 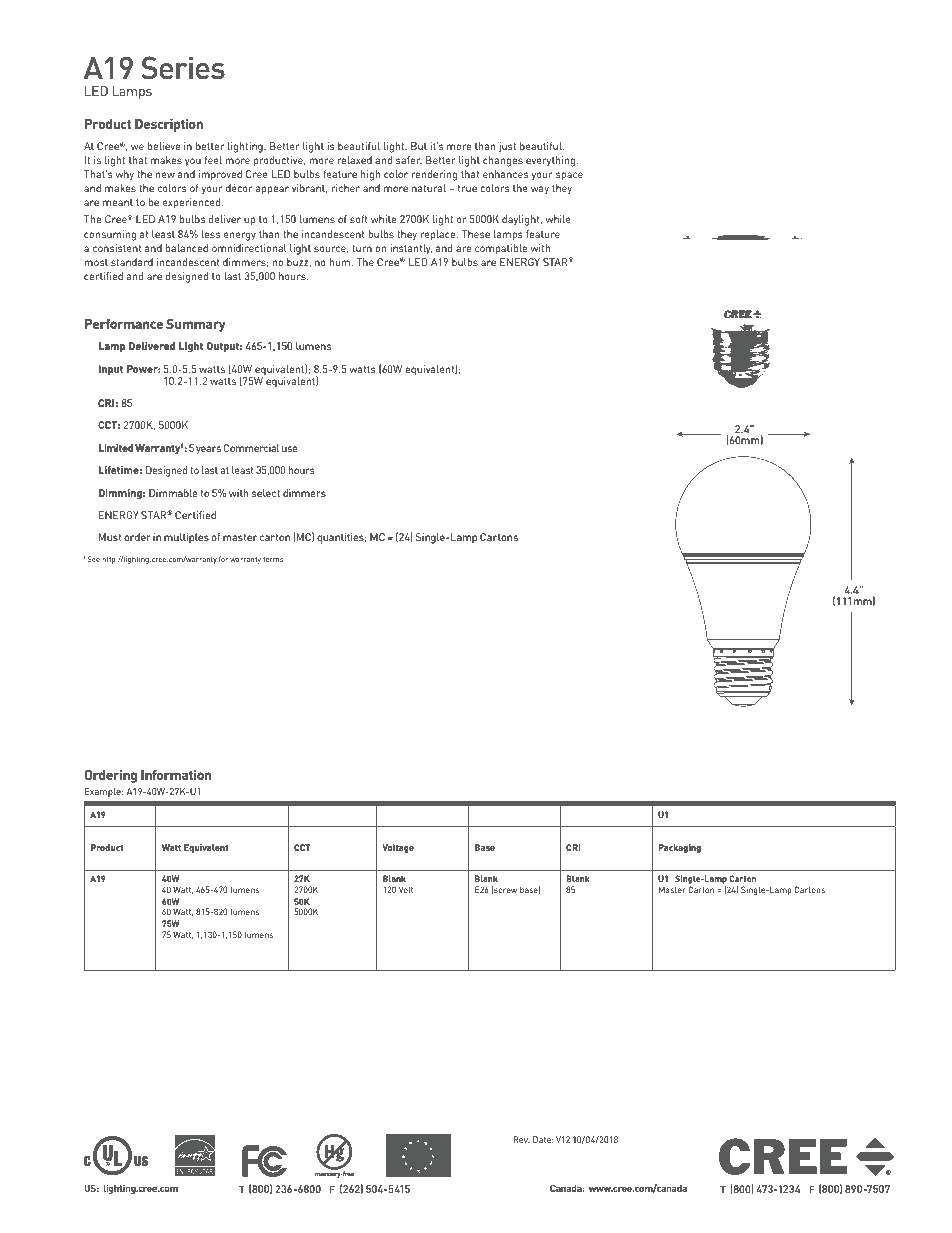 I want to click on Description, so click(x=169, y=125).
